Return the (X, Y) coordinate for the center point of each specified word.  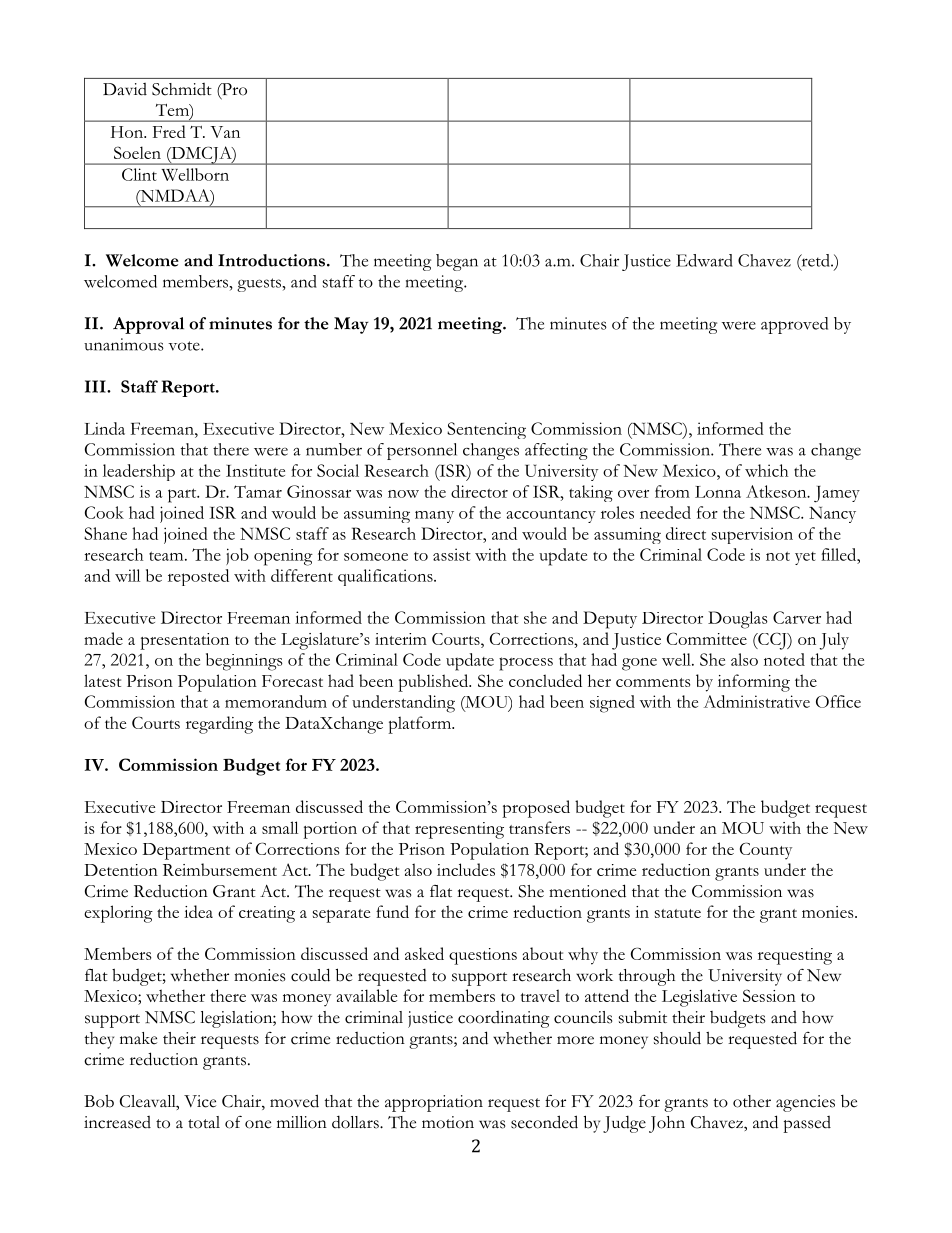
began (457, 262)
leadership (139, 472)
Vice (200, 1101)
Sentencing (486, 430)
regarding (219, 725)
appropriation (434, 1103)
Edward (704, 260)
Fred (169, 131)
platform (420, 725)
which (766, 470)
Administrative (757, 701)
